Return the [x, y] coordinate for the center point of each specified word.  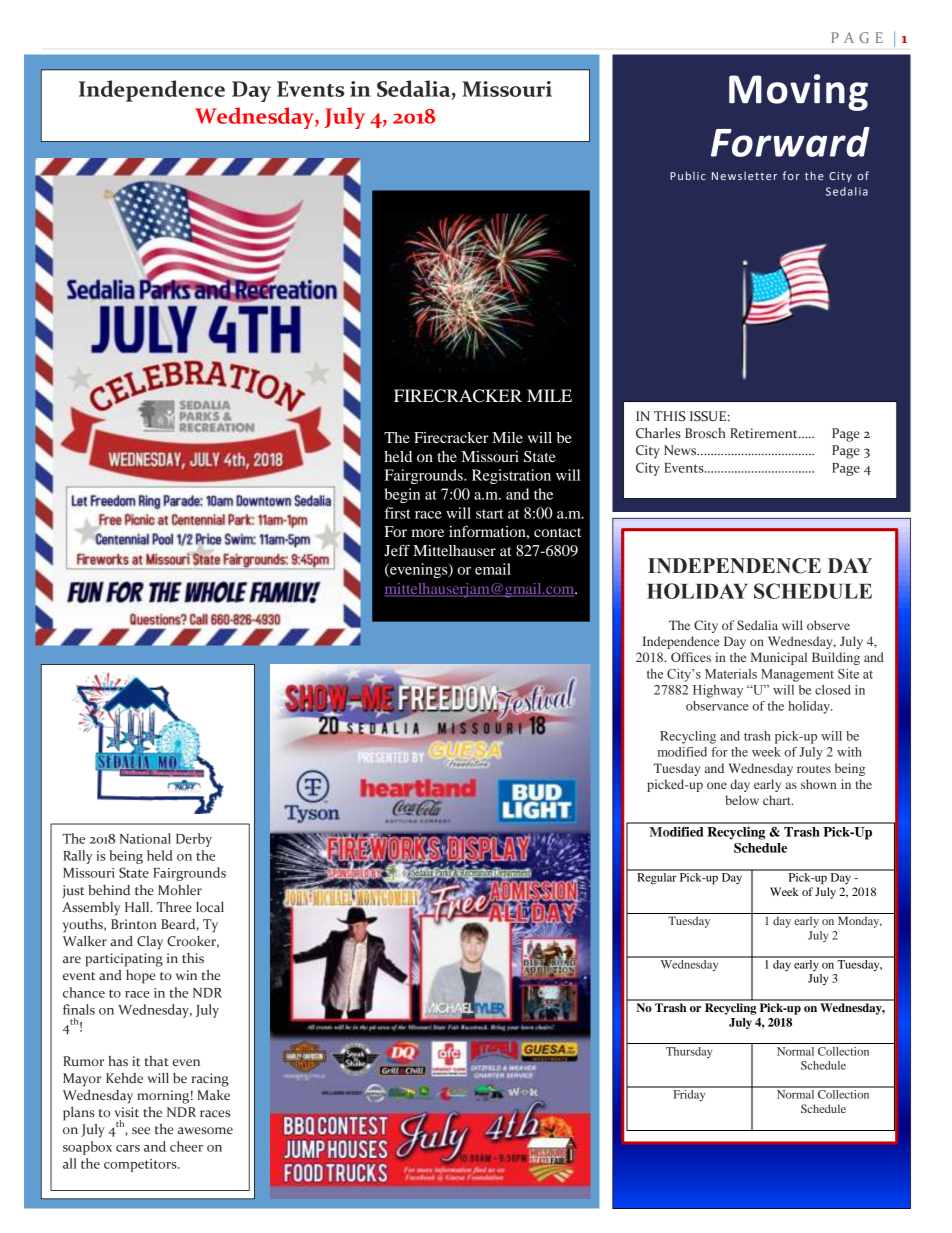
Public [688, 175]
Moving [798, 92]
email [493, 569]
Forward [790, 142]
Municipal [778, 658]
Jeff [397, 550]
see [141, 1130]
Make [213, 1095]
